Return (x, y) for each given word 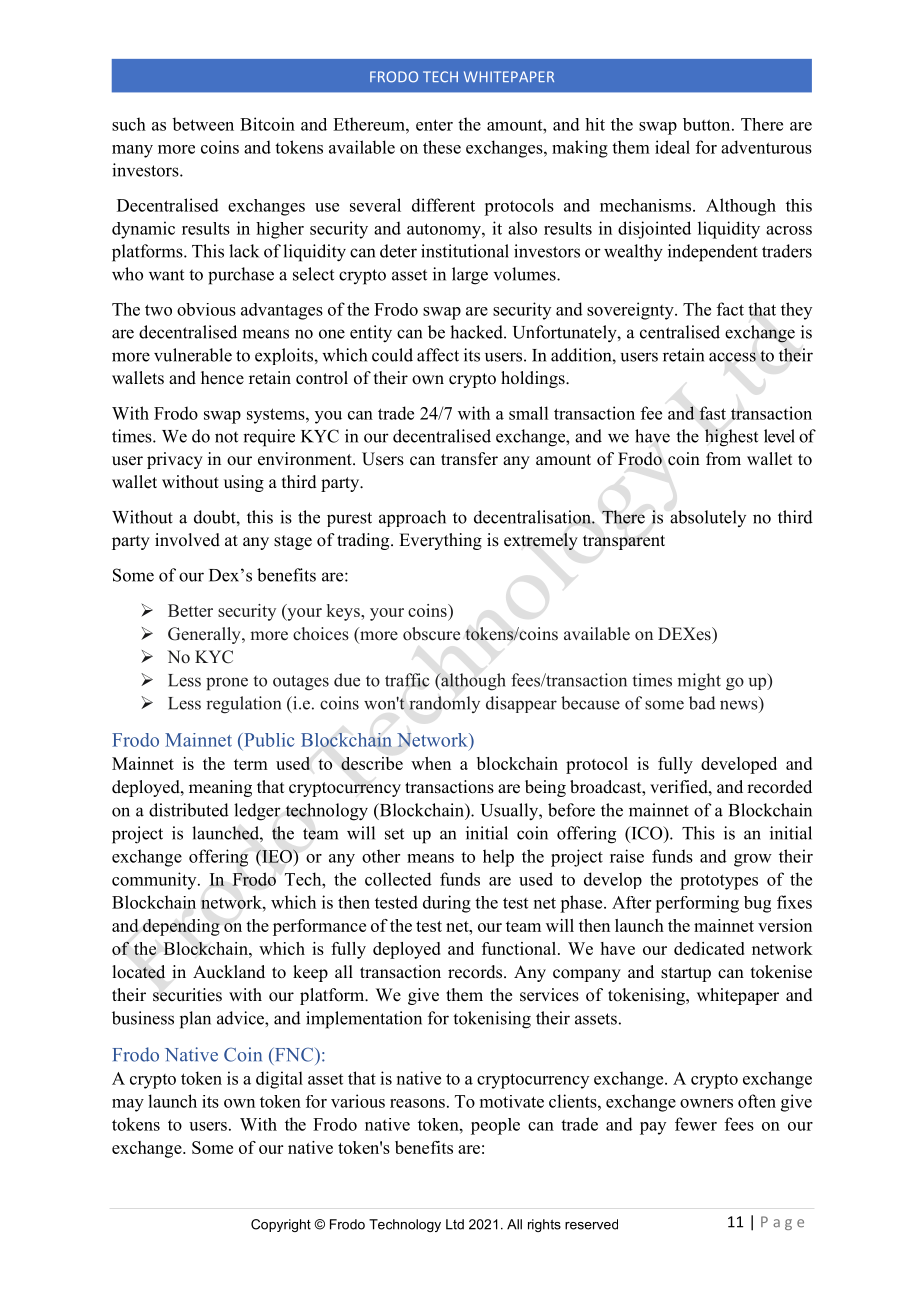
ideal (672, 147)
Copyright (281, 1225)
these (442, 147)
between (203, 124)
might (699, 682)
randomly (444, 704)
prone (227, 684)
